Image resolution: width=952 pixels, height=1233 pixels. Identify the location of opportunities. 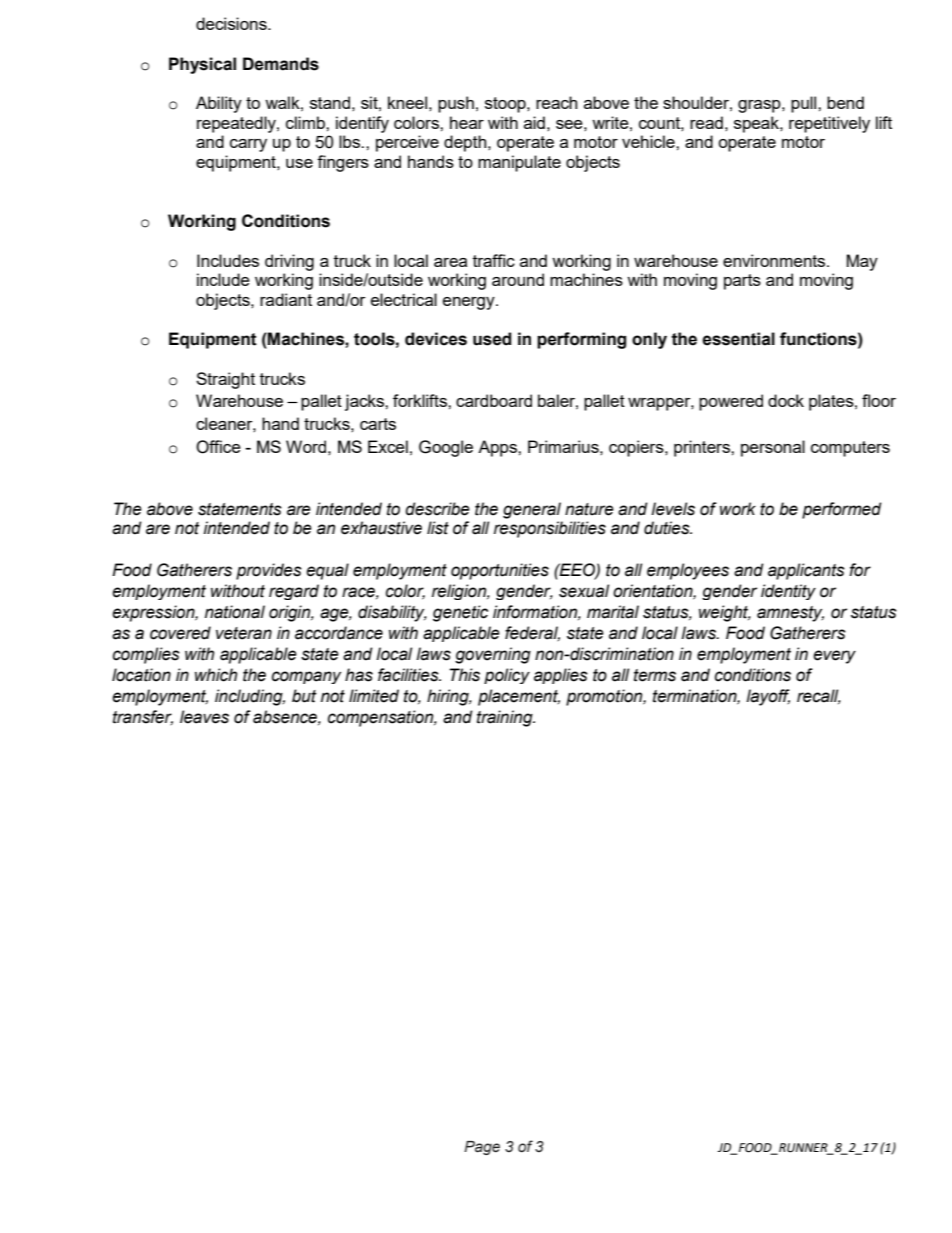
(500, 571).
